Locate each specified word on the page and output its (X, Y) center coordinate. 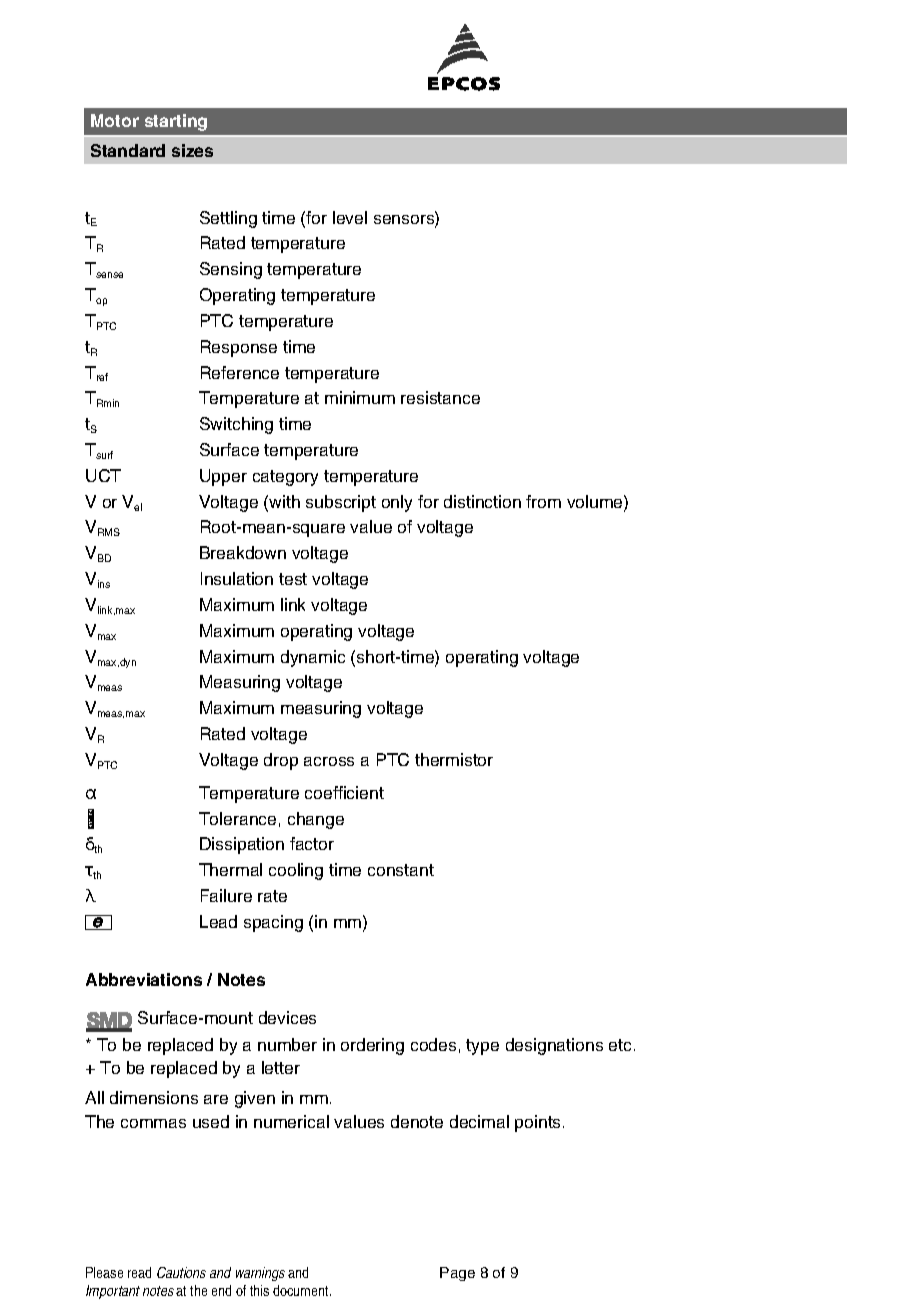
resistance (440, 397)
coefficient (344, 792)
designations (554, 1046)
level (350, 217)
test (293, 579)
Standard (128, 150)
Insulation (237, 578)
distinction (482, 501)
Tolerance (237, 818)
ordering (372, 1046)
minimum (360, 397)
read (139, 1272)
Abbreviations (144, 979)
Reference (240, 372)
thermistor (454, 759)
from (543, 501)
